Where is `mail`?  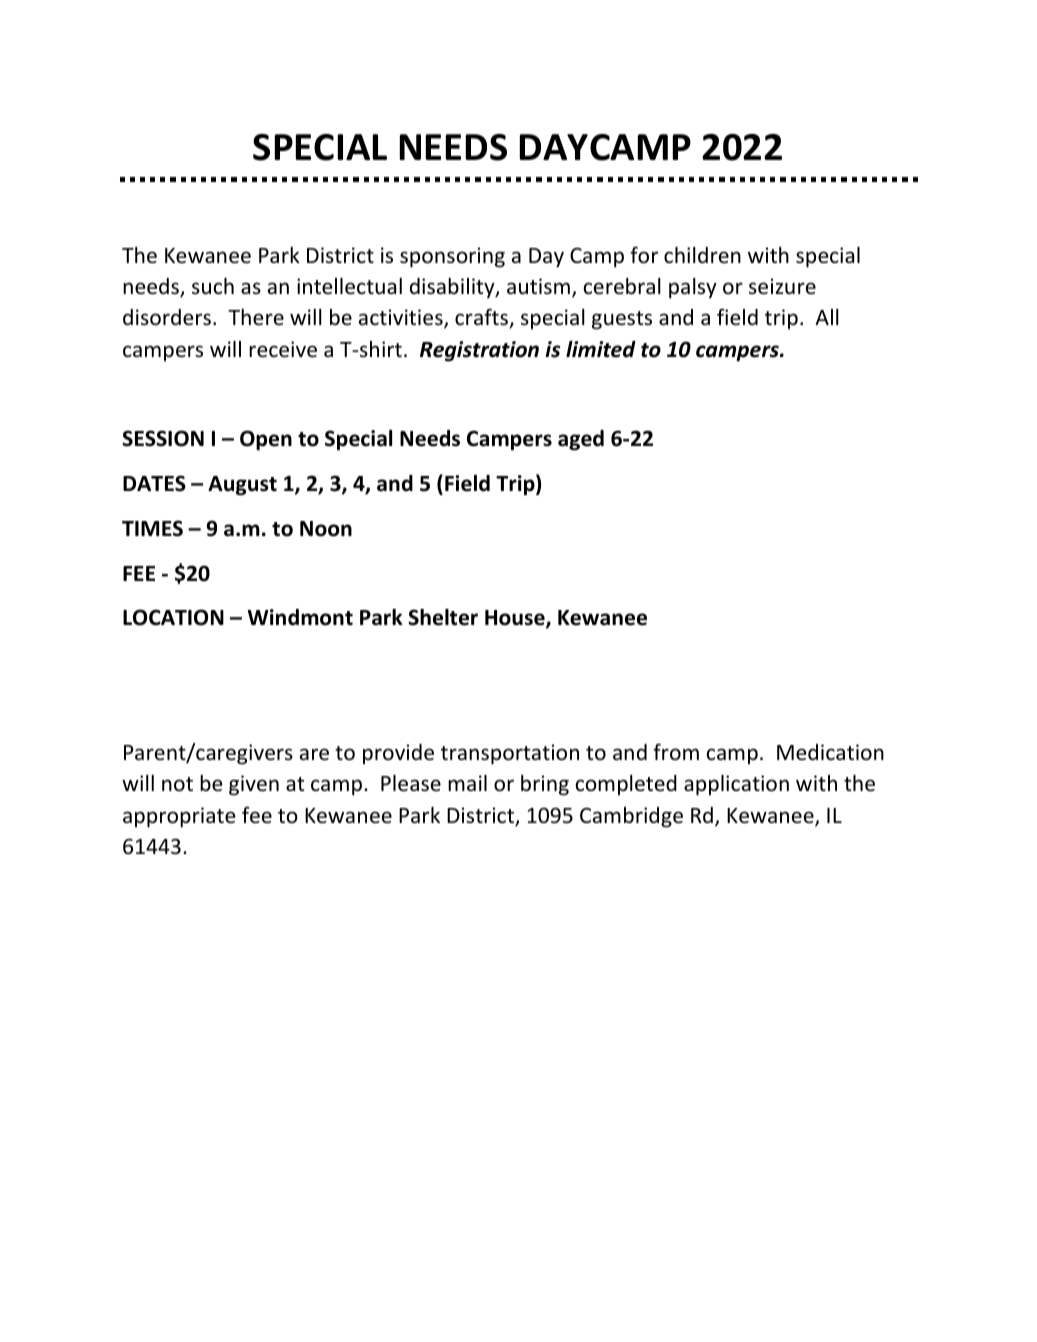
mail is located at coordinates (467, 783).
